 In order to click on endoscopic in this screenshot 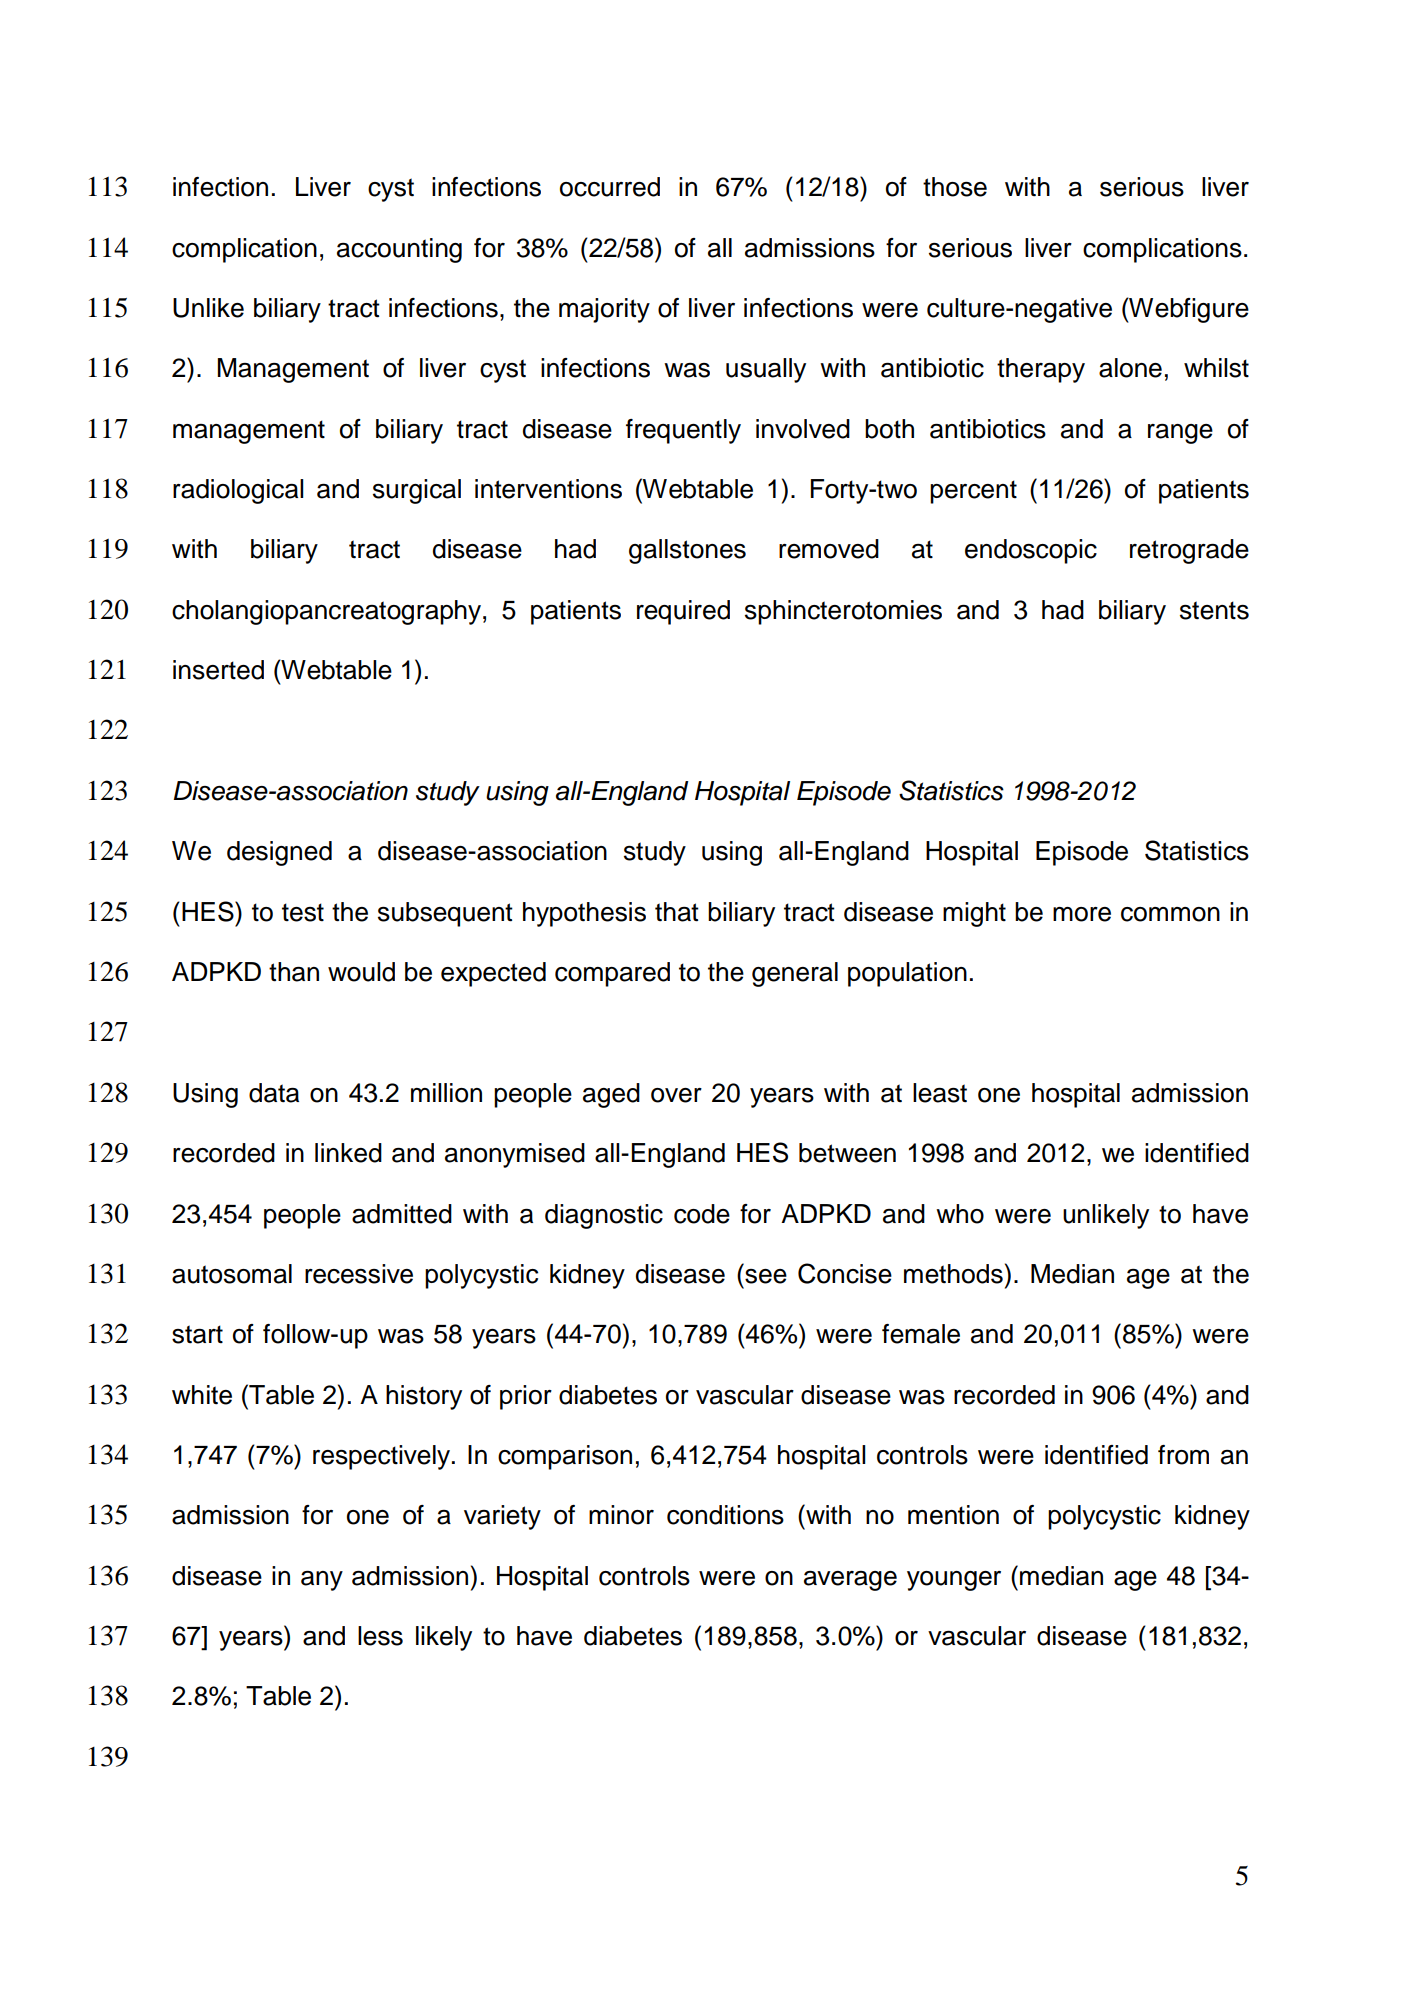, I will do `click(1031, 551)`.
